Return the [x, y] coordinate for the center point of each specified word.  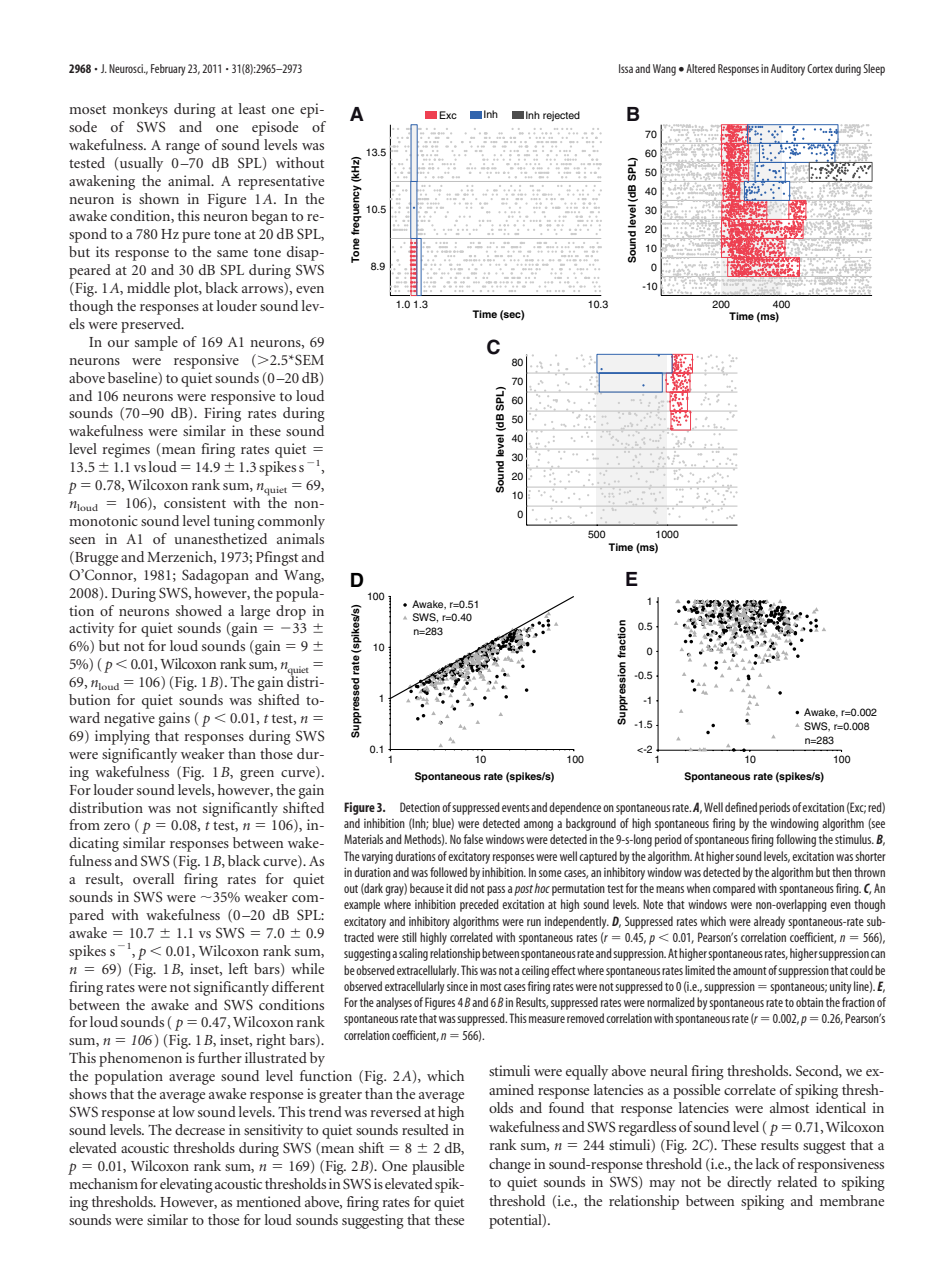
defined [741, 807]
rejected [561, 116]
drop [291, 612]
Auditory [788, 70]
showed [199, 610]
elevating [186, 1185]
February [168, 70]
